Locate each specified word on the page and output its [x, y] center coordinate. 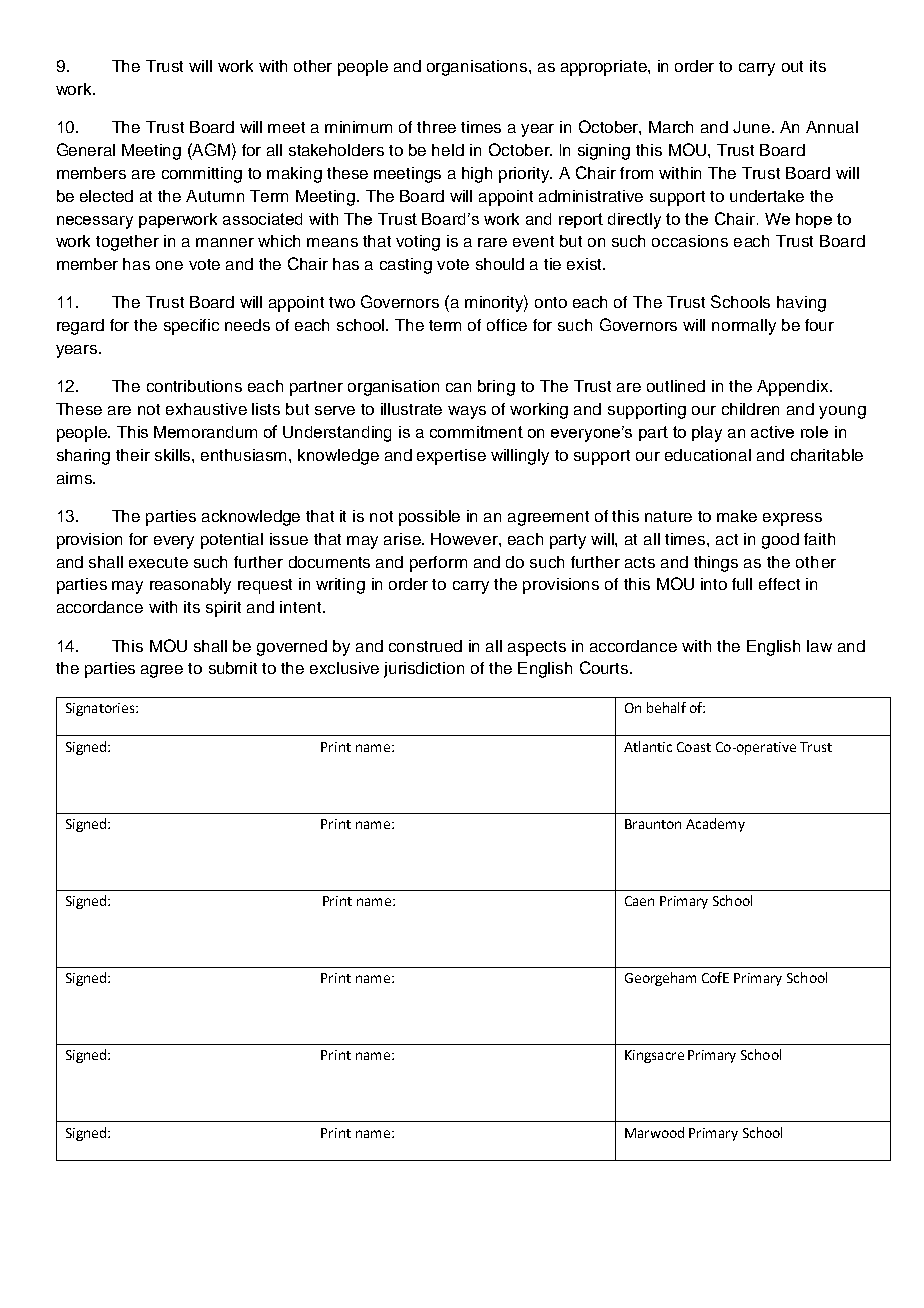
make [737, 516]
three [436, 127]
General [86, 149]
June [753, 127]
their [133, 455]
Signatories [101, 709]
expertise [451, 457]
